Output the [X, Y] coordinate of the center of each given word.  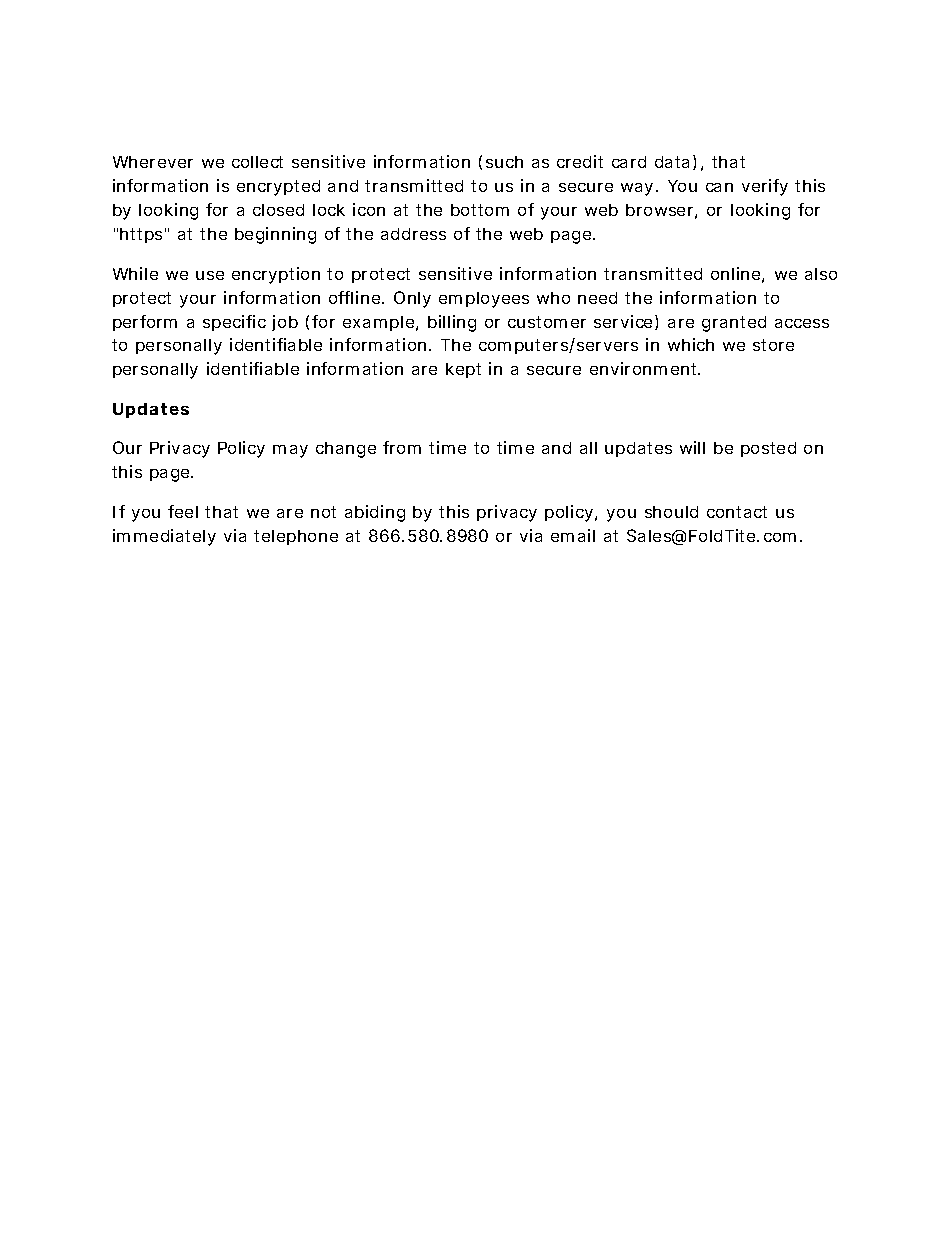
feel [183, 511]
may [290, 451]
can [719, 187]
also [821, 274]
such [504, 162]
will [692, 447]
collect [257, 162]
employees [484, 300]
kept [463, 370]
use [210, 275]
